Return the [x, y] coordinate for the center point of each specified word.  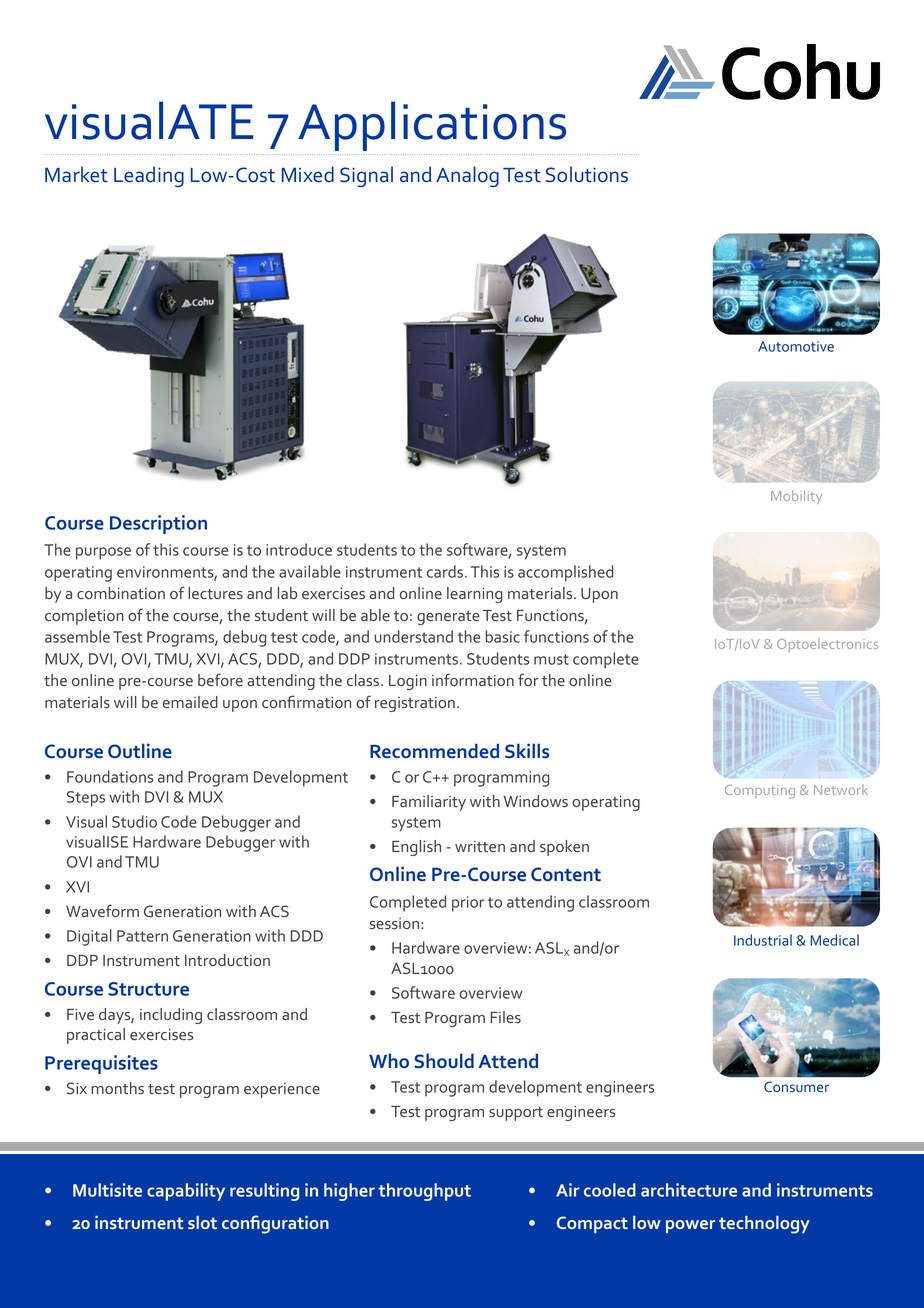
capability [186, 1192]
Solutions [587, 174]
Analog [467, 176]
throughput [424, 1192]
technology [764, 1225]
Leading [149, 176]
